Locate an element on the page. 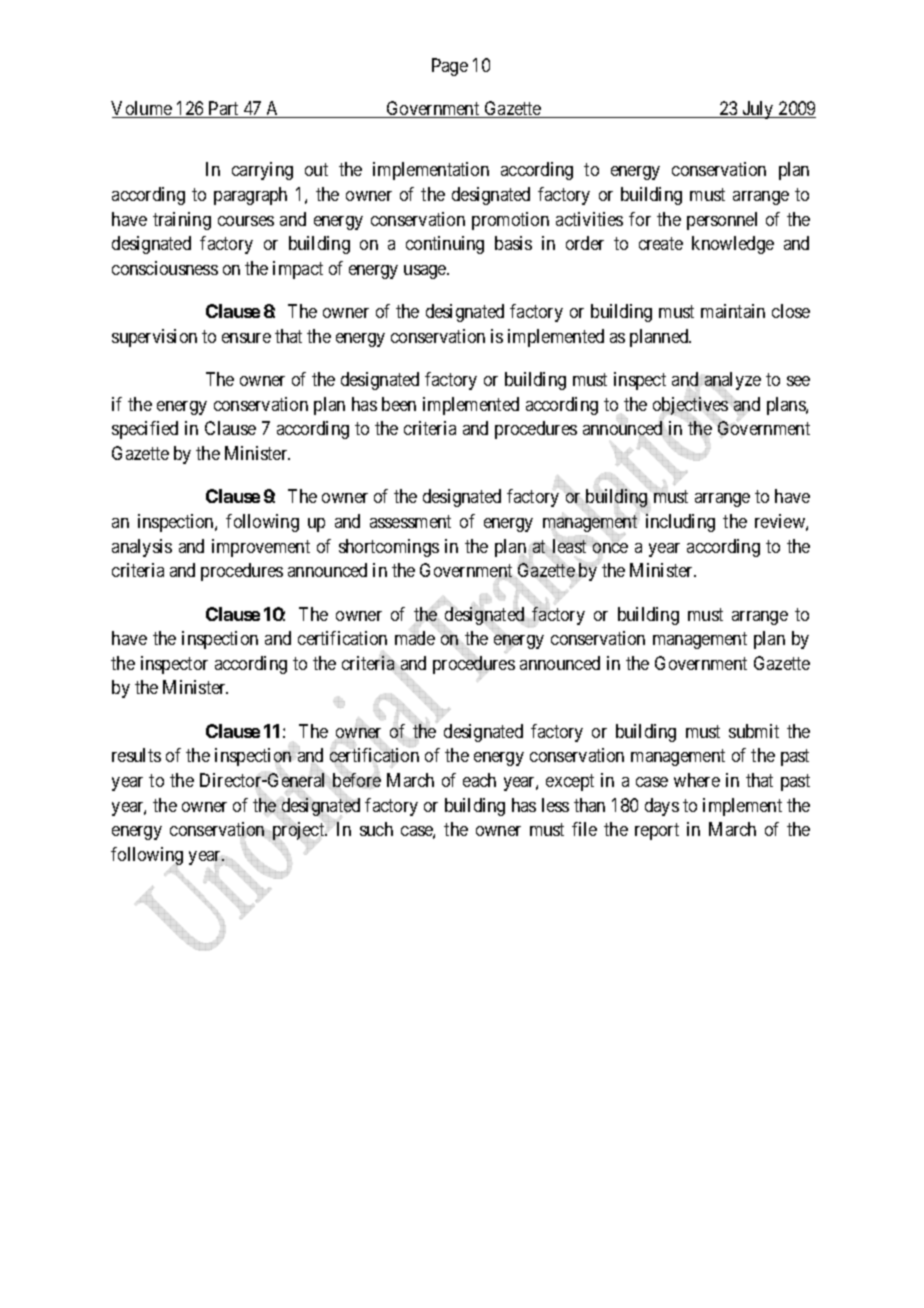  July is located at coordinates (758, 110).
